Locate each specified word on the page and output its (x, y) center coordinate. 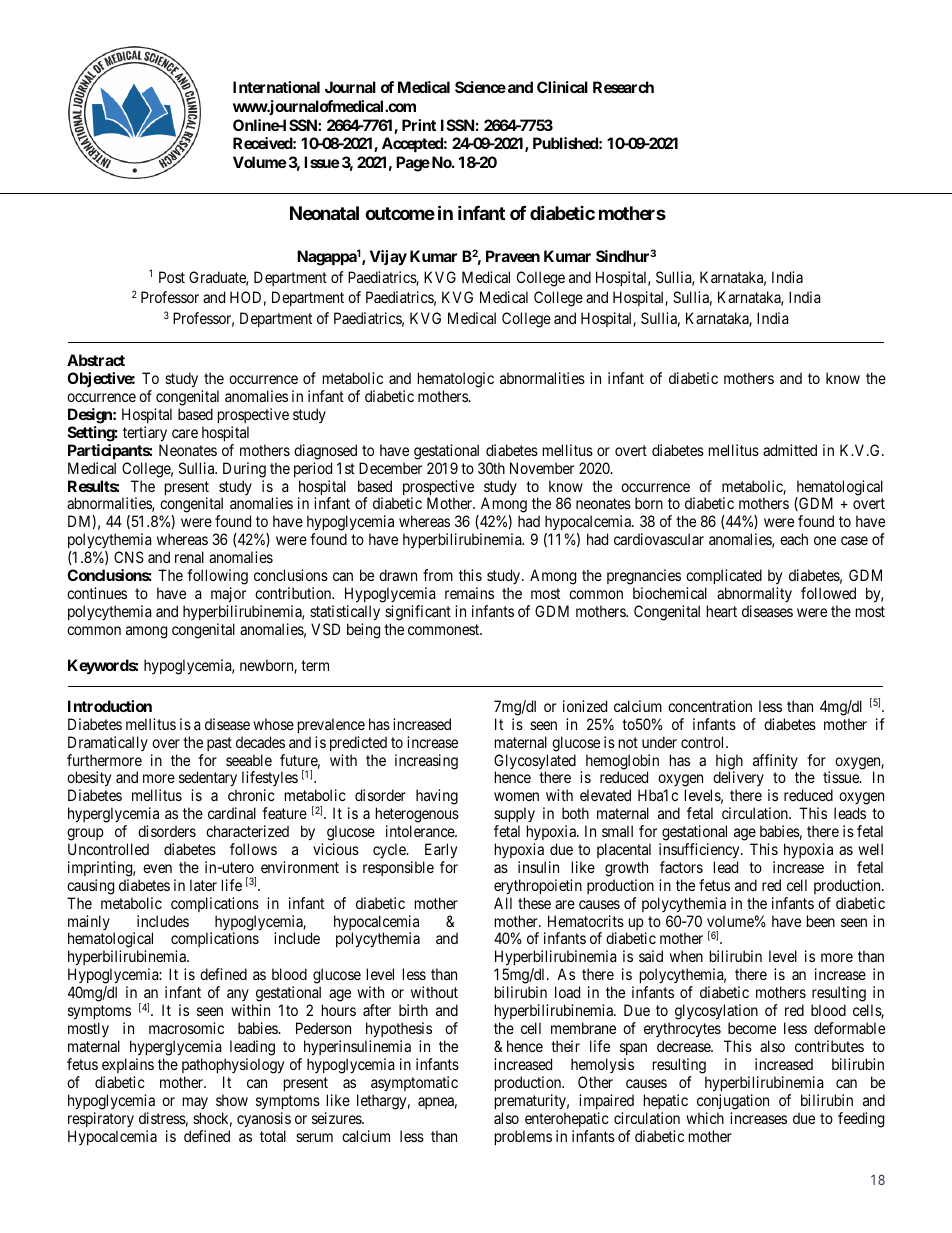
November (542, 468)
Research (623, 87)
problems (523, 1137)
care (185, 433)
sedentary (208, 780)
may (195, 1103)
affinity (775, 761)
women (516, 796)
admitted (790, 450)
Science (480, 87)
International (276, 87)
